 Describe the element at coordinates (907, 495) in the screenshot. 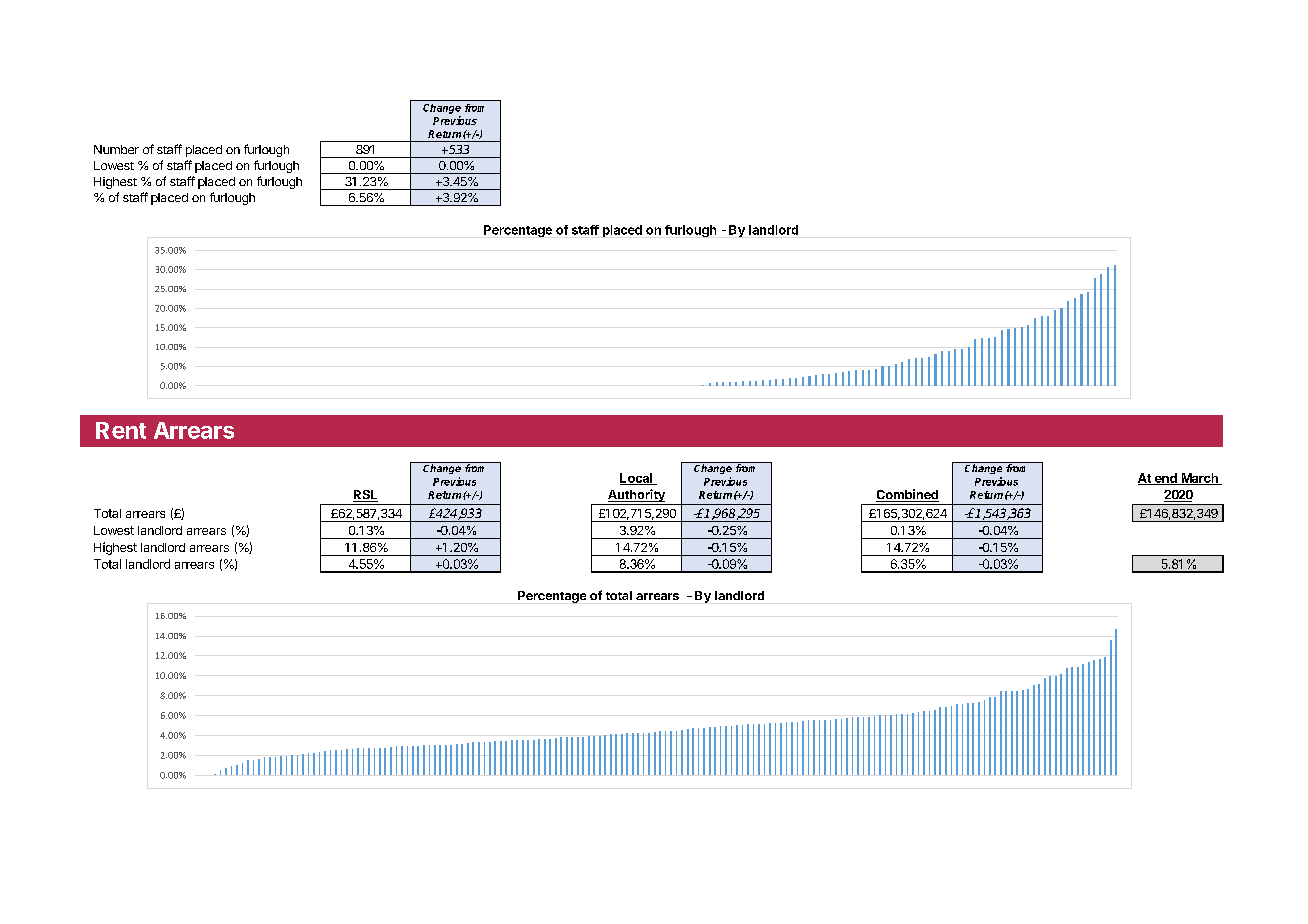

I see `Combined` at that location.
